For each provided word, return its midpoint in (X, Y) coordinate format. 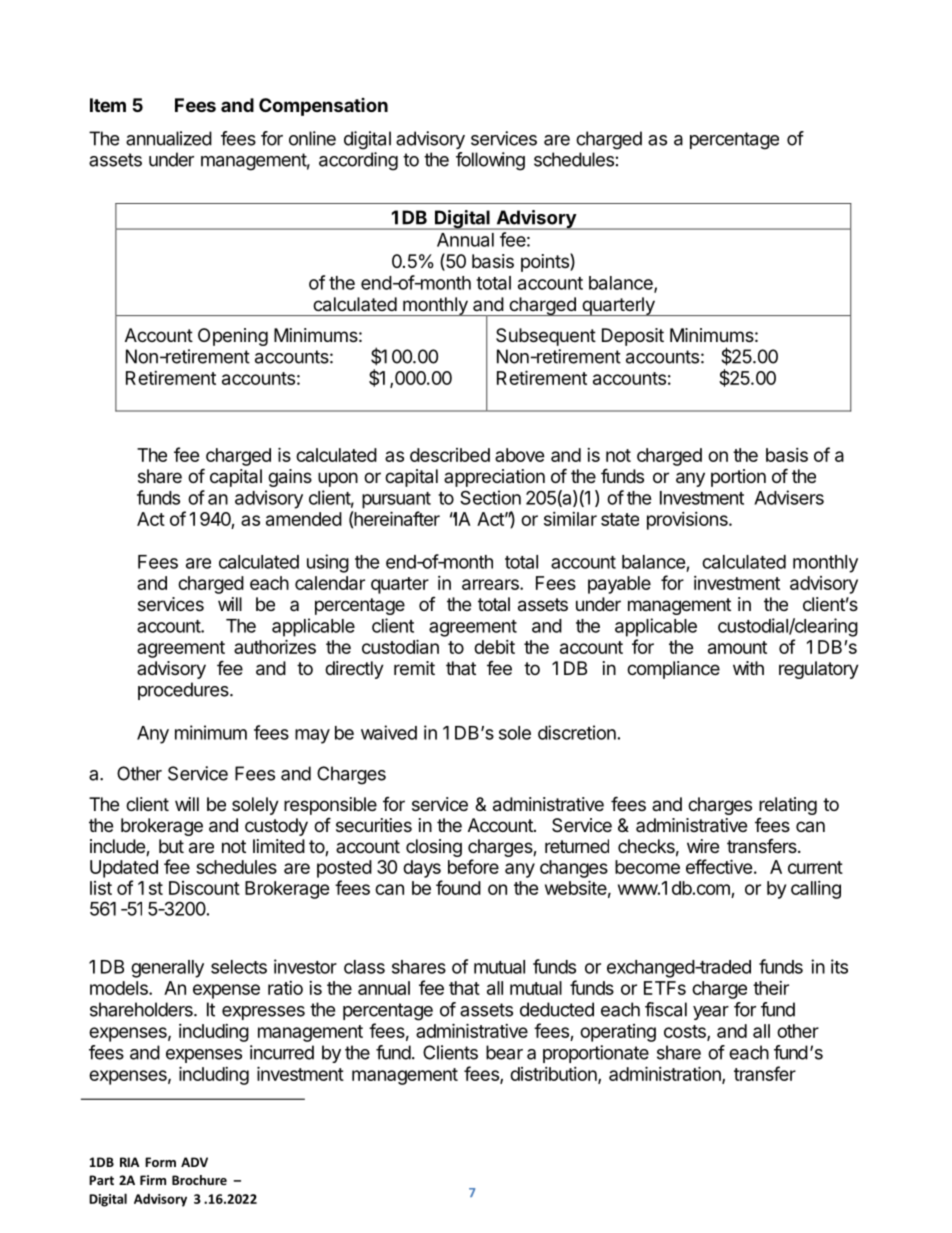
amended (304, 519)
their (771, 988)
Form (160, 1162)
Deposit (633, 337)
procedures (184, 691)
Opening (233, 337)
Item (108, 105)
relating (788, 806)
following (490, 161)
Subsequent (546, 337)
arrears (491, 584)
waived (389, 732)
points (546, 262)
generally (167, 969)
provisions (688, 521)
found (458, 887)
